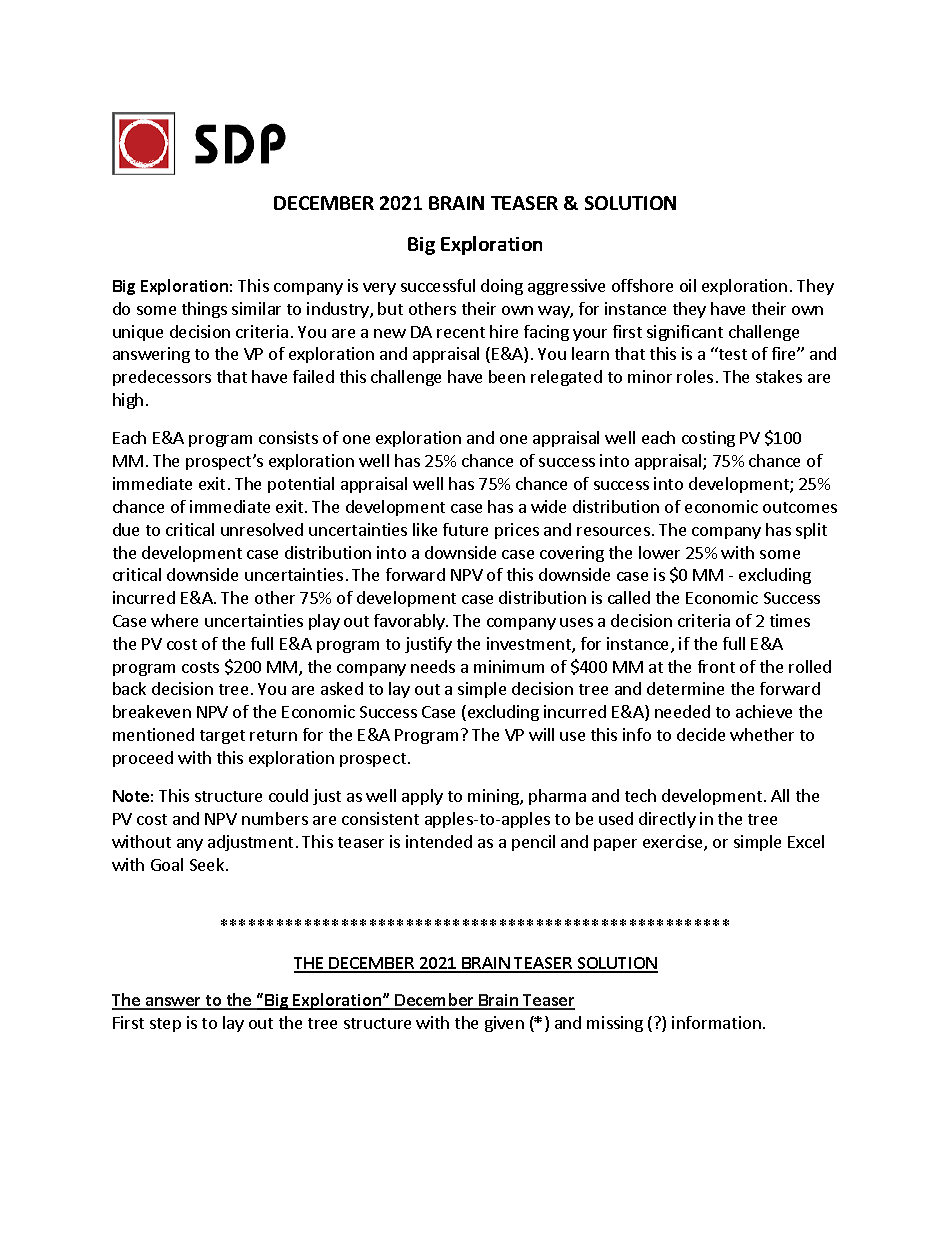 The height and width of the screenshot is (1233, 952). Describe the element at coordinates (174, 620) in the screenshot. I see `where` at that location.
